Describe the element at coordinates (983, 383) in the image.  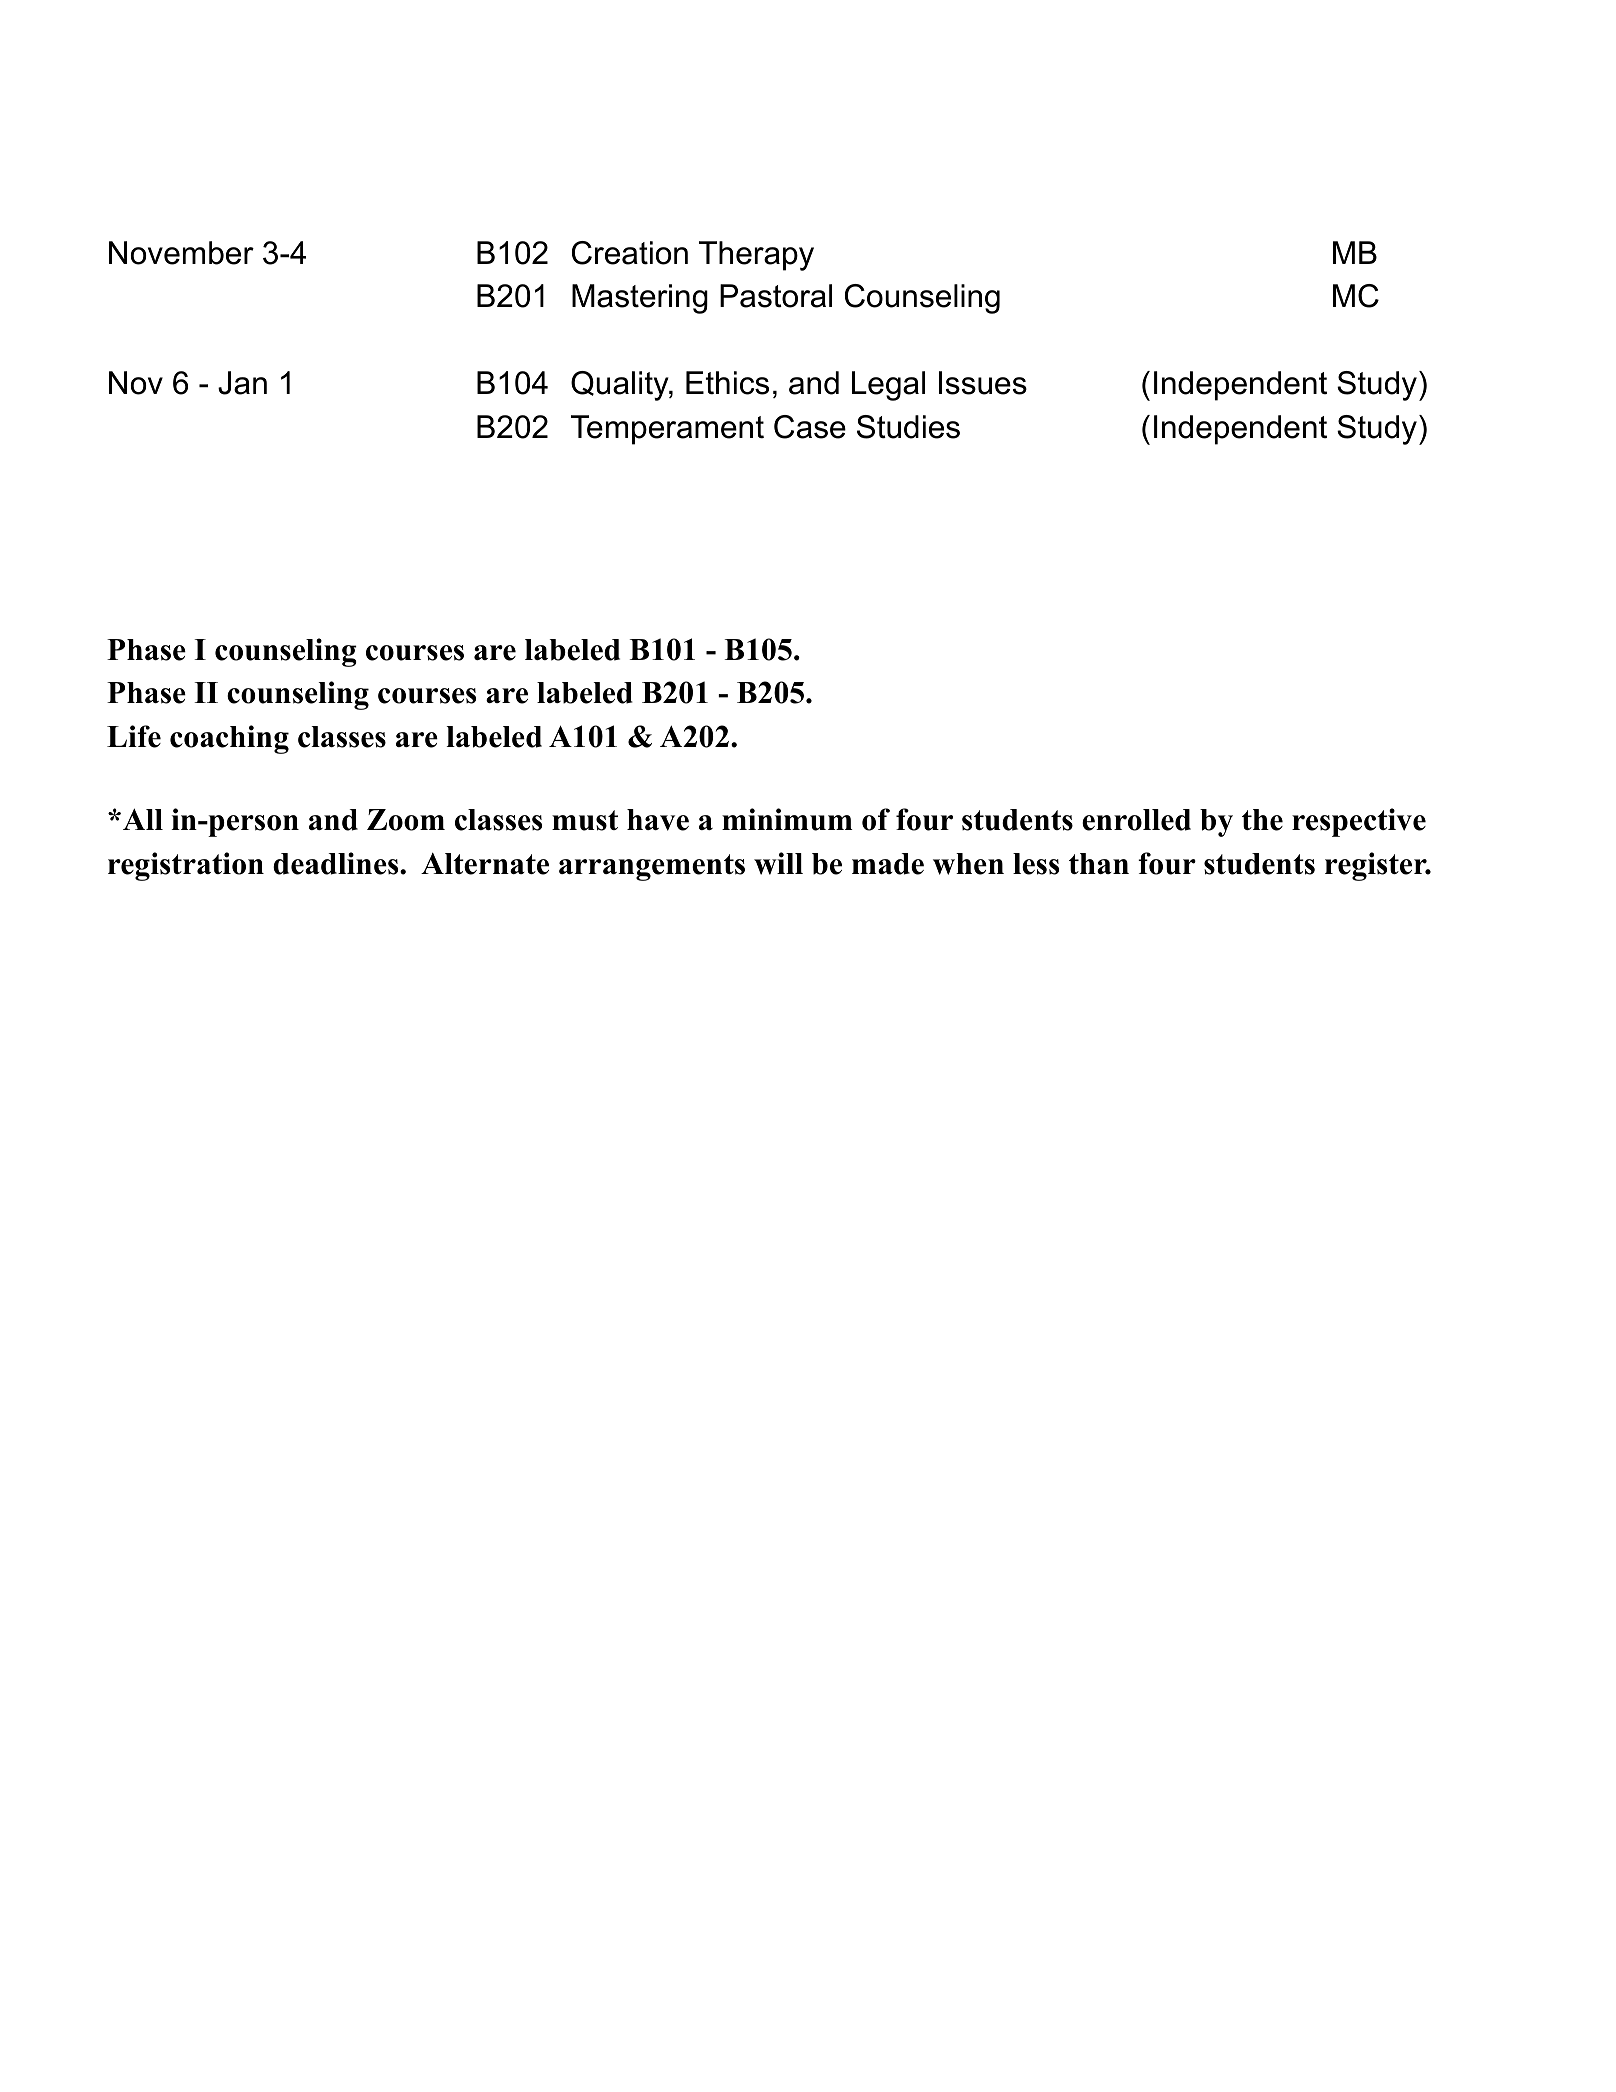
I see `Issues` at that location.
